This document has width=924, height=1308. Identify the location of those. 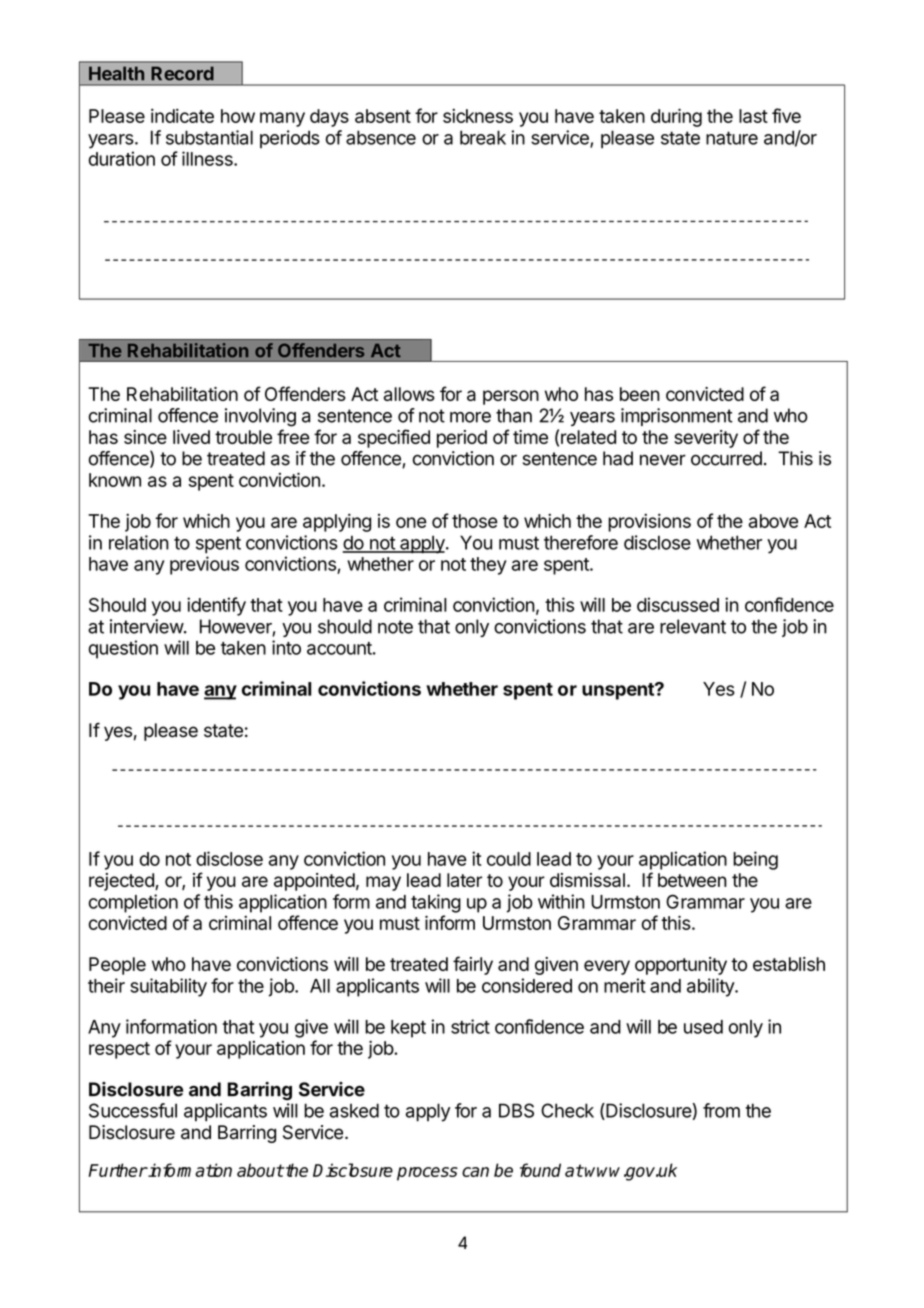
(475, 521).
